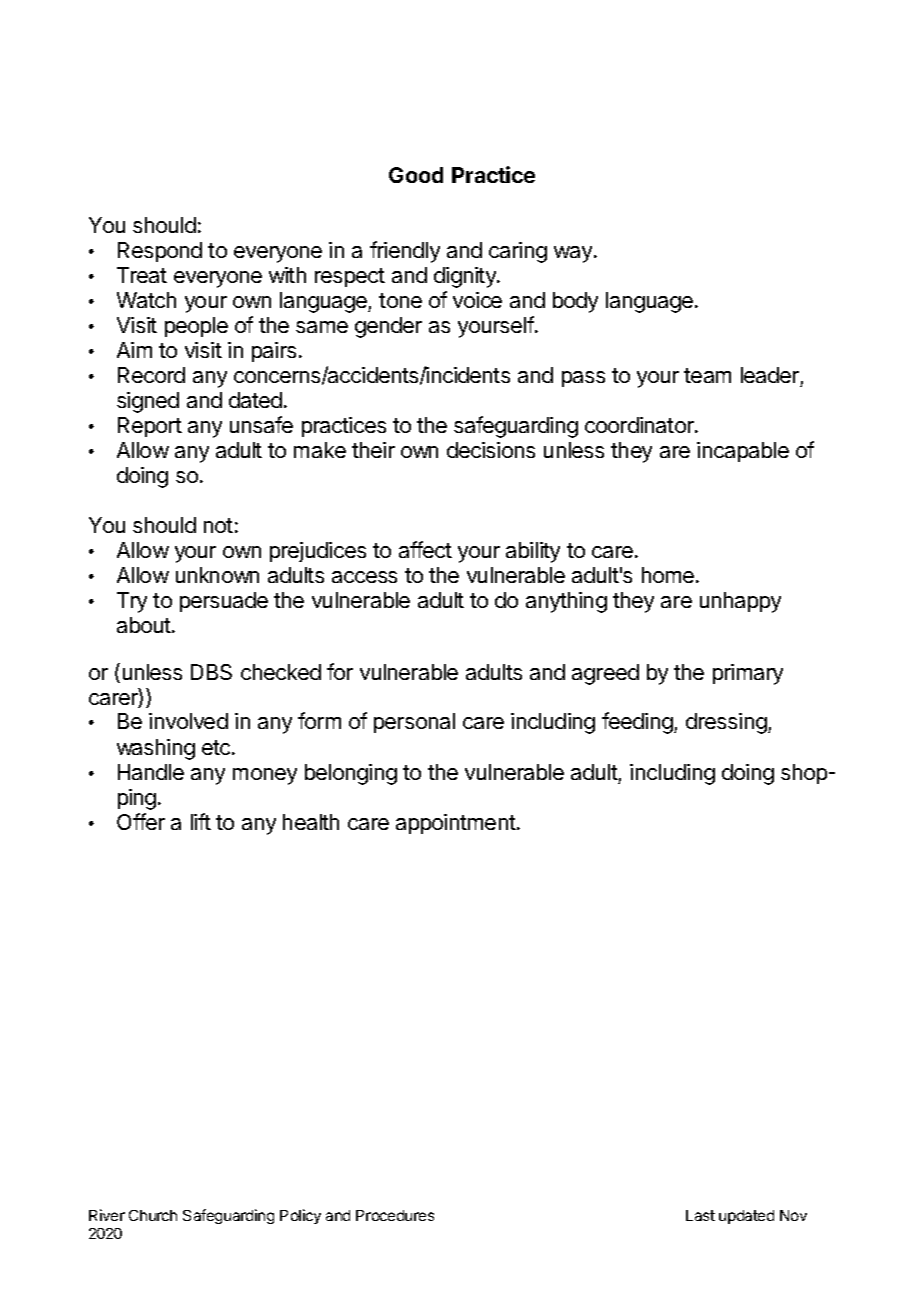 This page has width=924, height=1308. Describe the element at coordinates (160, 252) in the page. I see `Respond` at that location.
